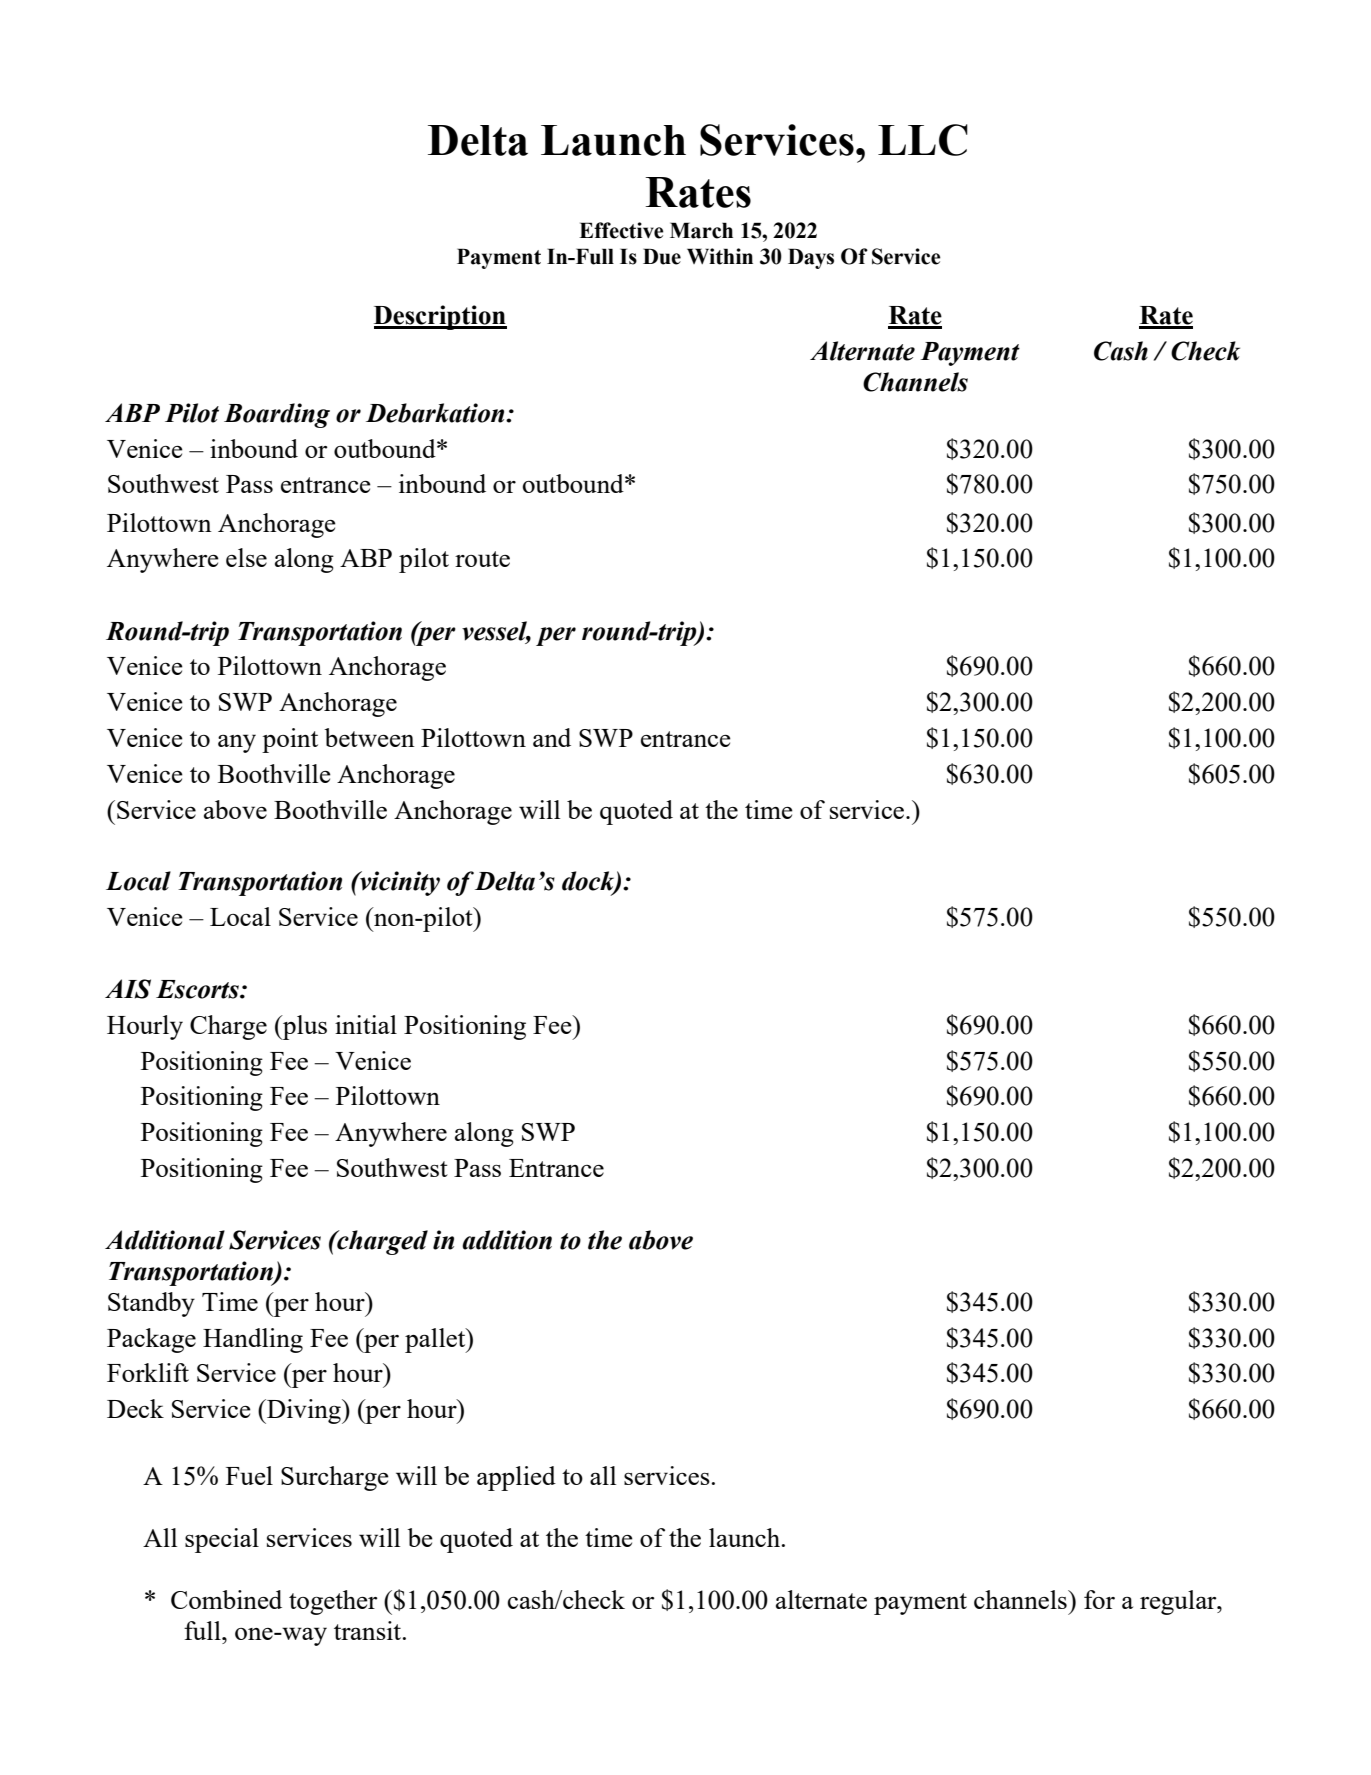  I want to click on vicinity, so click(399, 883).
